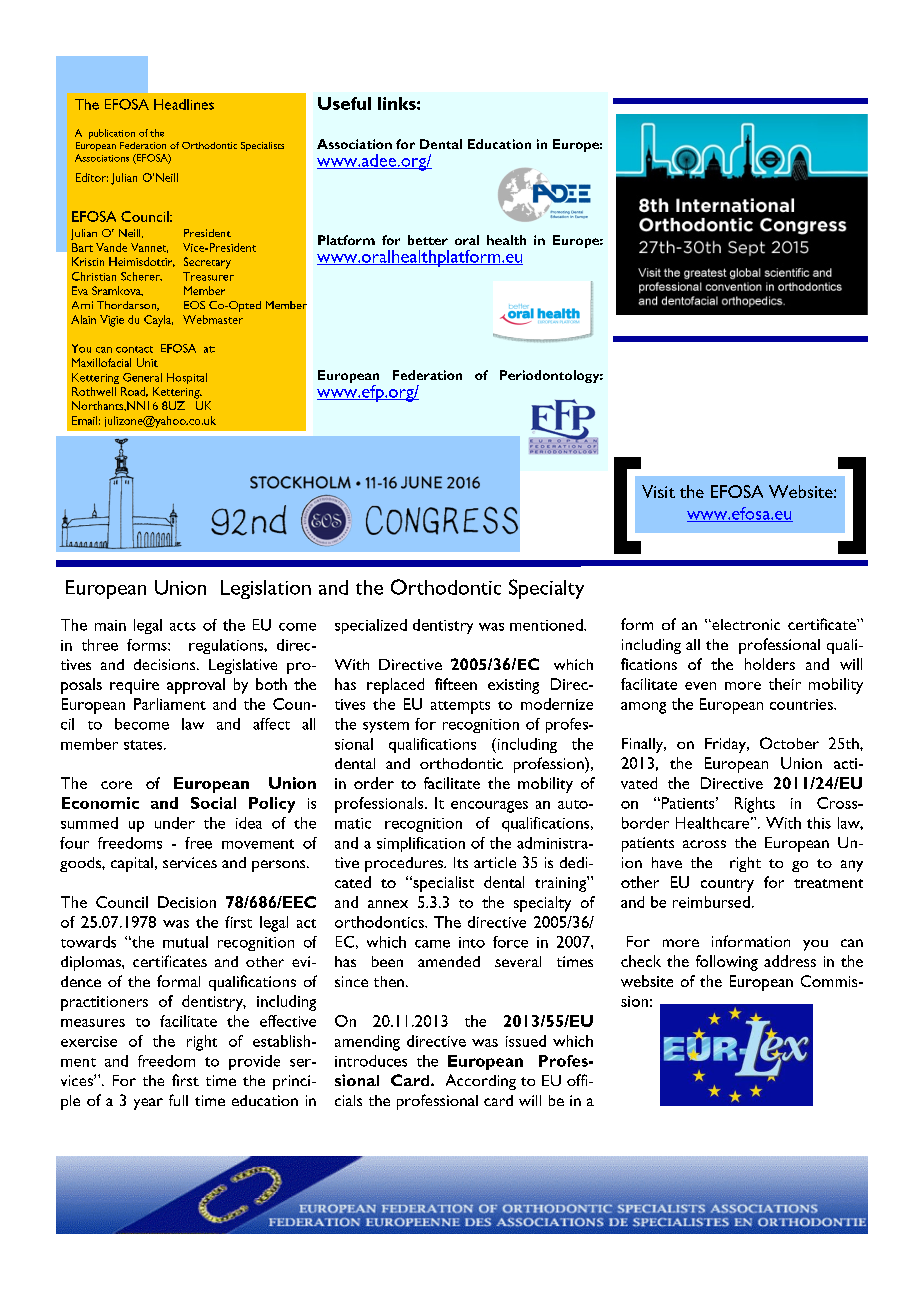  What do you see at coordinates (371, 626) in the screenshot?
I see `specialized` at bounding box center [371, 626].
